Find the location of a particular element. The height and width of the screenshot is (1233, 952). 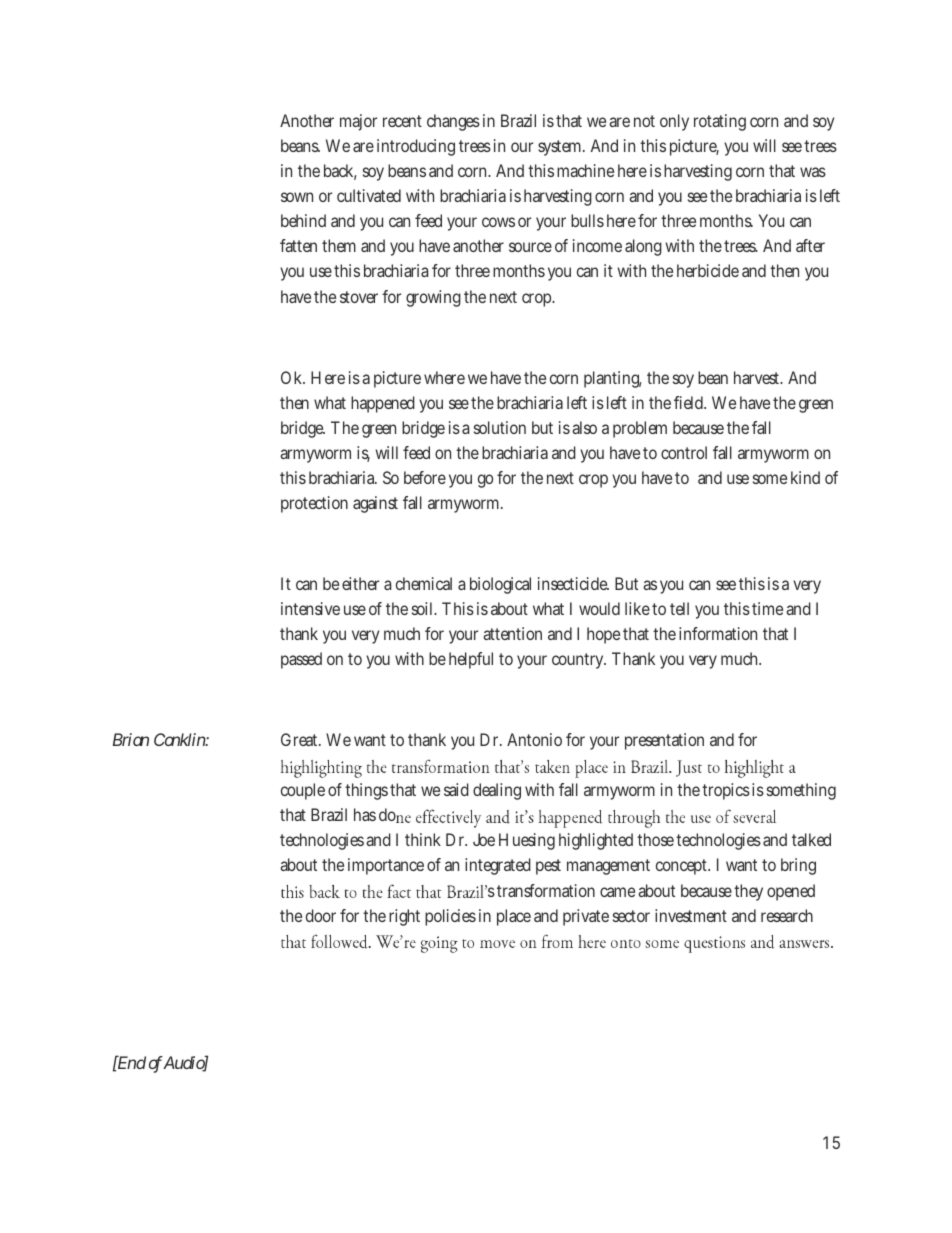

door is located at coordinates (321, 915).
